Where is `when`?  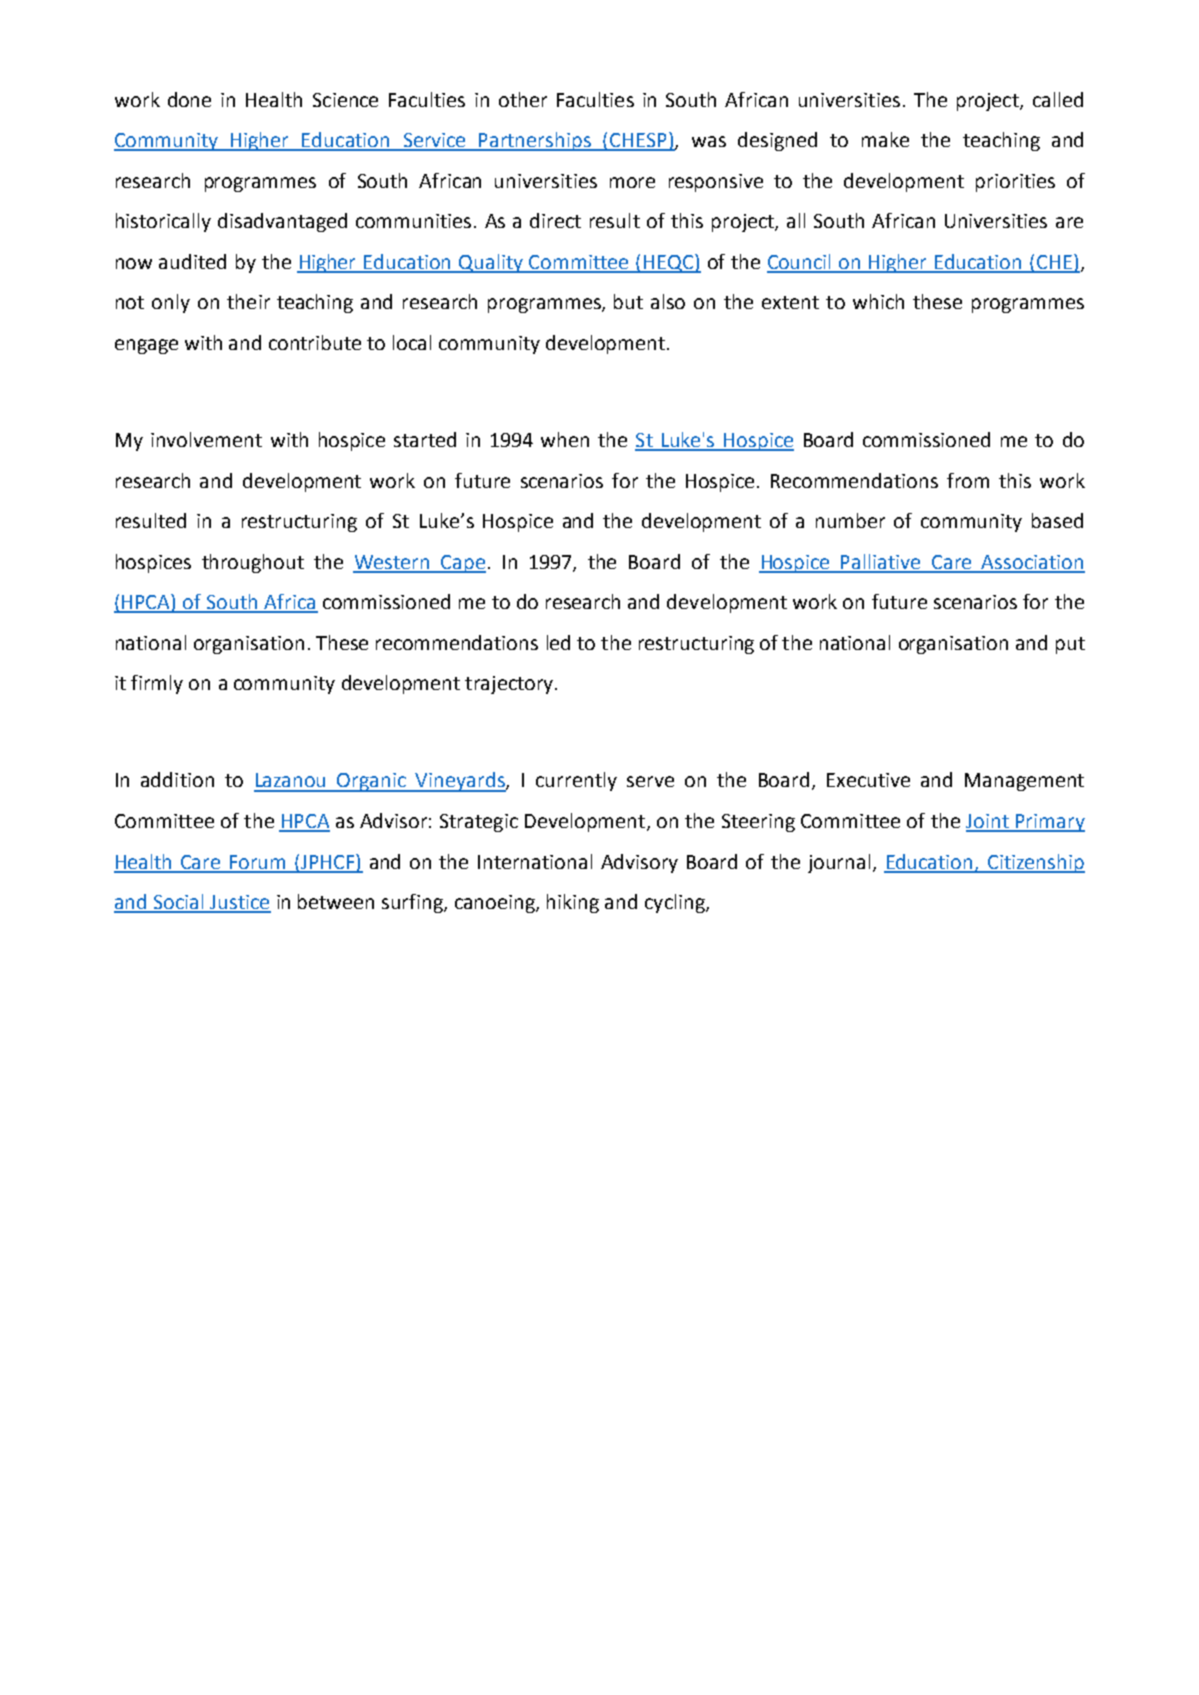 when is located at coordinates (565, 439).
